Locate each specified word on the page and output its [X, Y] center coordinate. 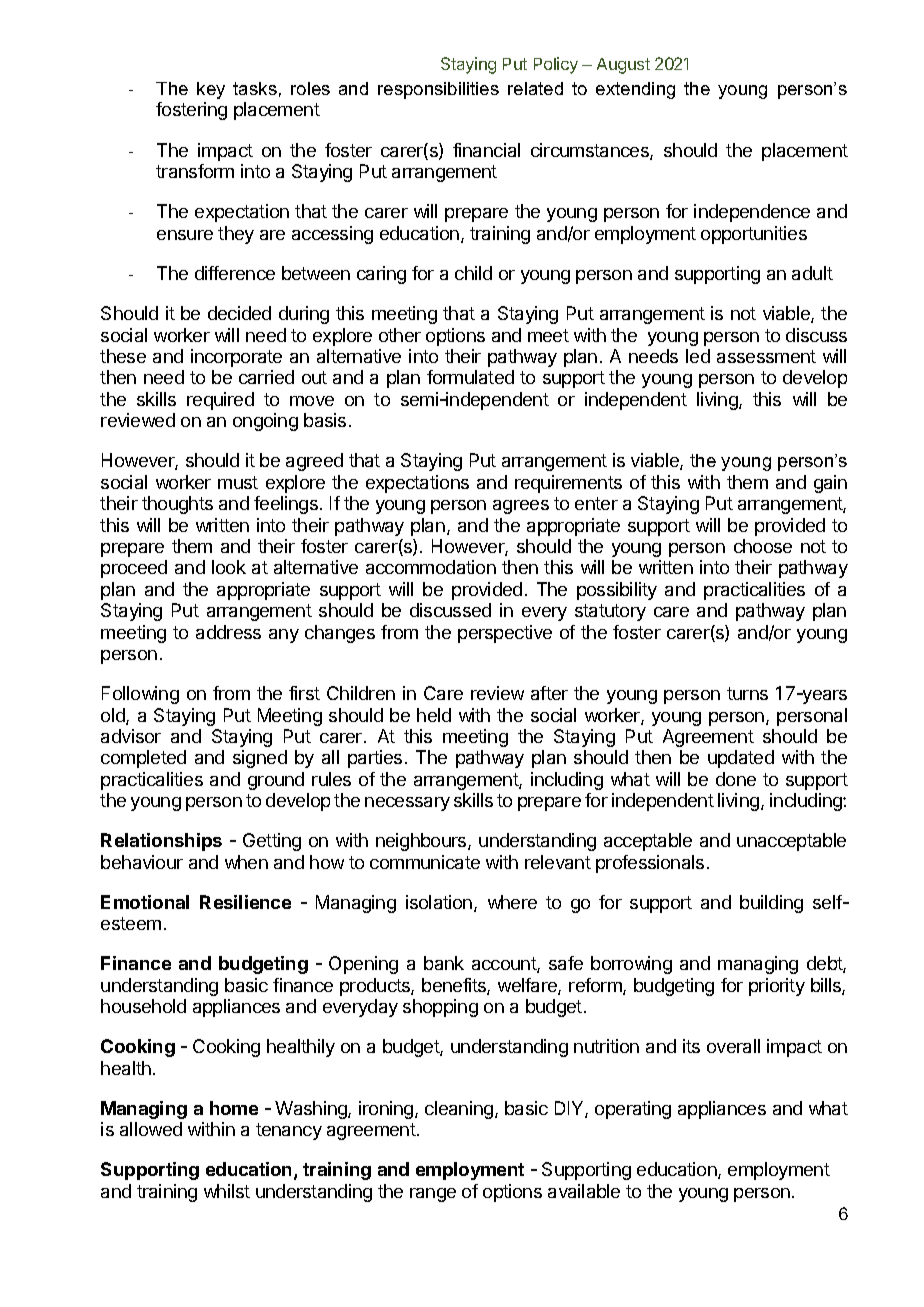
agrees [521, 507]
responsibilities [438, 90]
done [736, 779]
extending [635, 90]
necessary [407, 804]
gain [830, 484]
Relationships [161, 842]
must [238, 482]
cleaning [459, 1110]
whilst [227, 1191]
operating [633, 1110]
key [211, 90]
